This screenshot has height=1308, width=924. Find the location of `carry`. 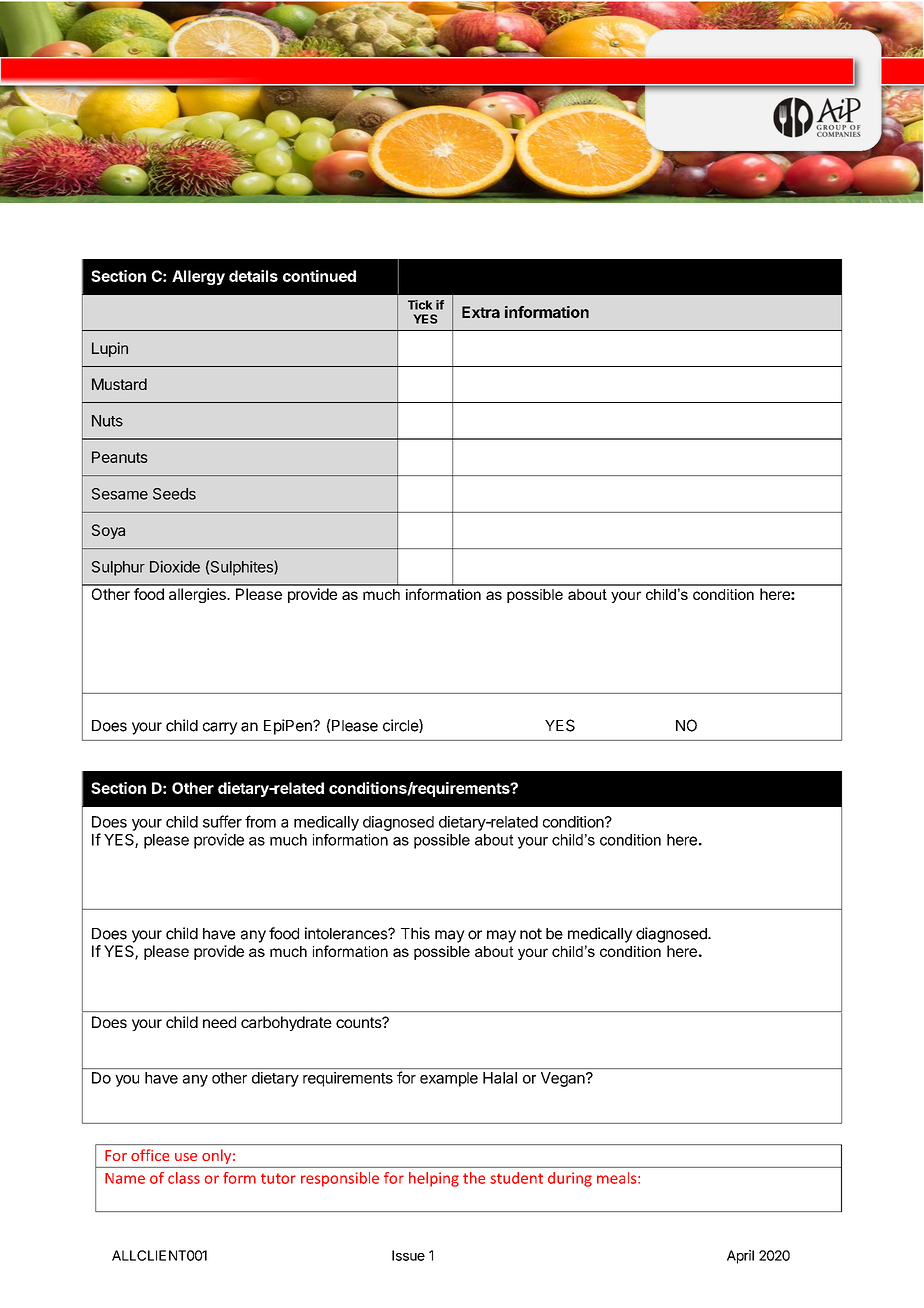

carry is located at coordinates (220, 728).
